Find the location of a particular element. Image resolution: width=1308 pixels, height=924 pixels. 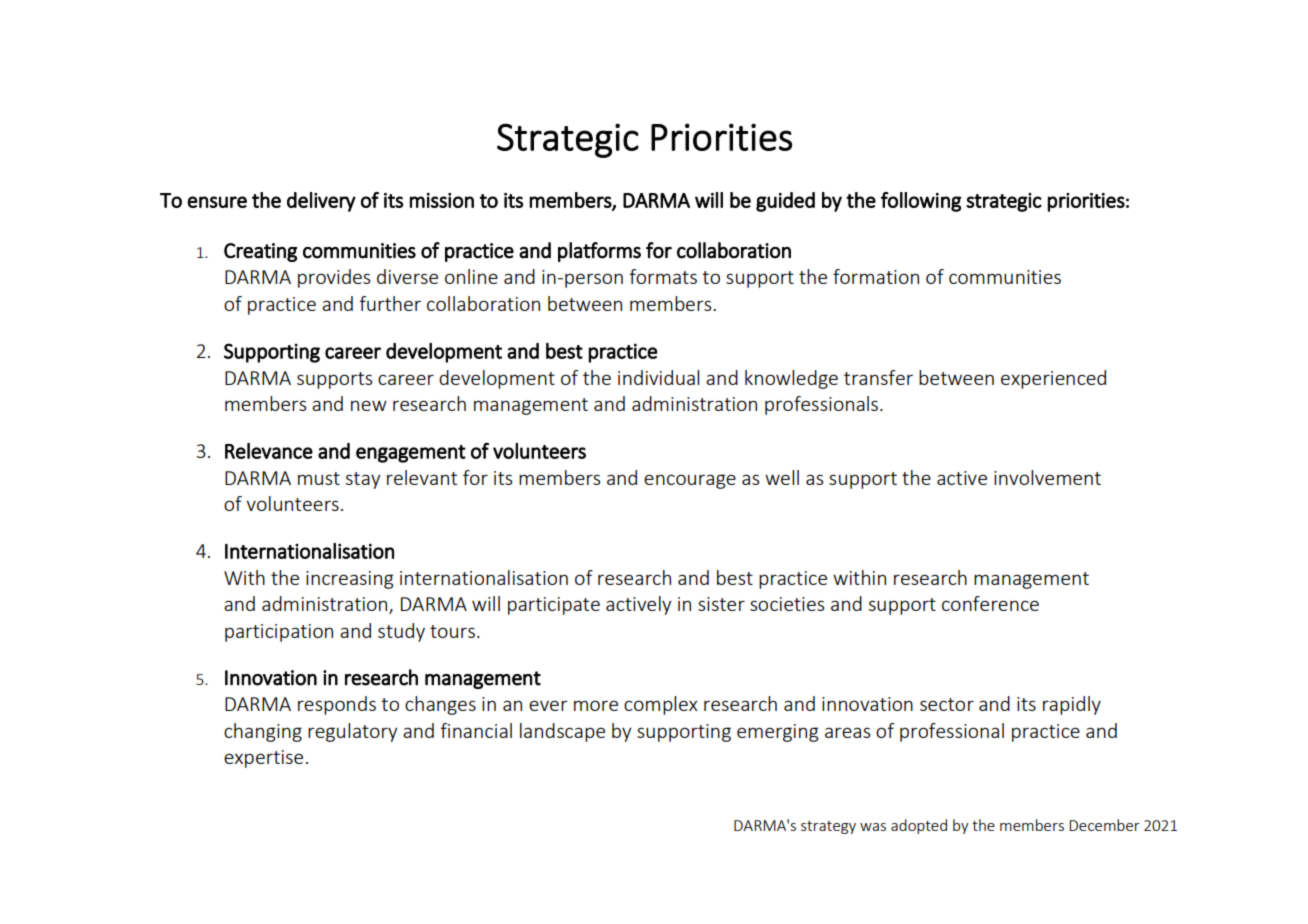

sister is located at coordinates (721, 604).
